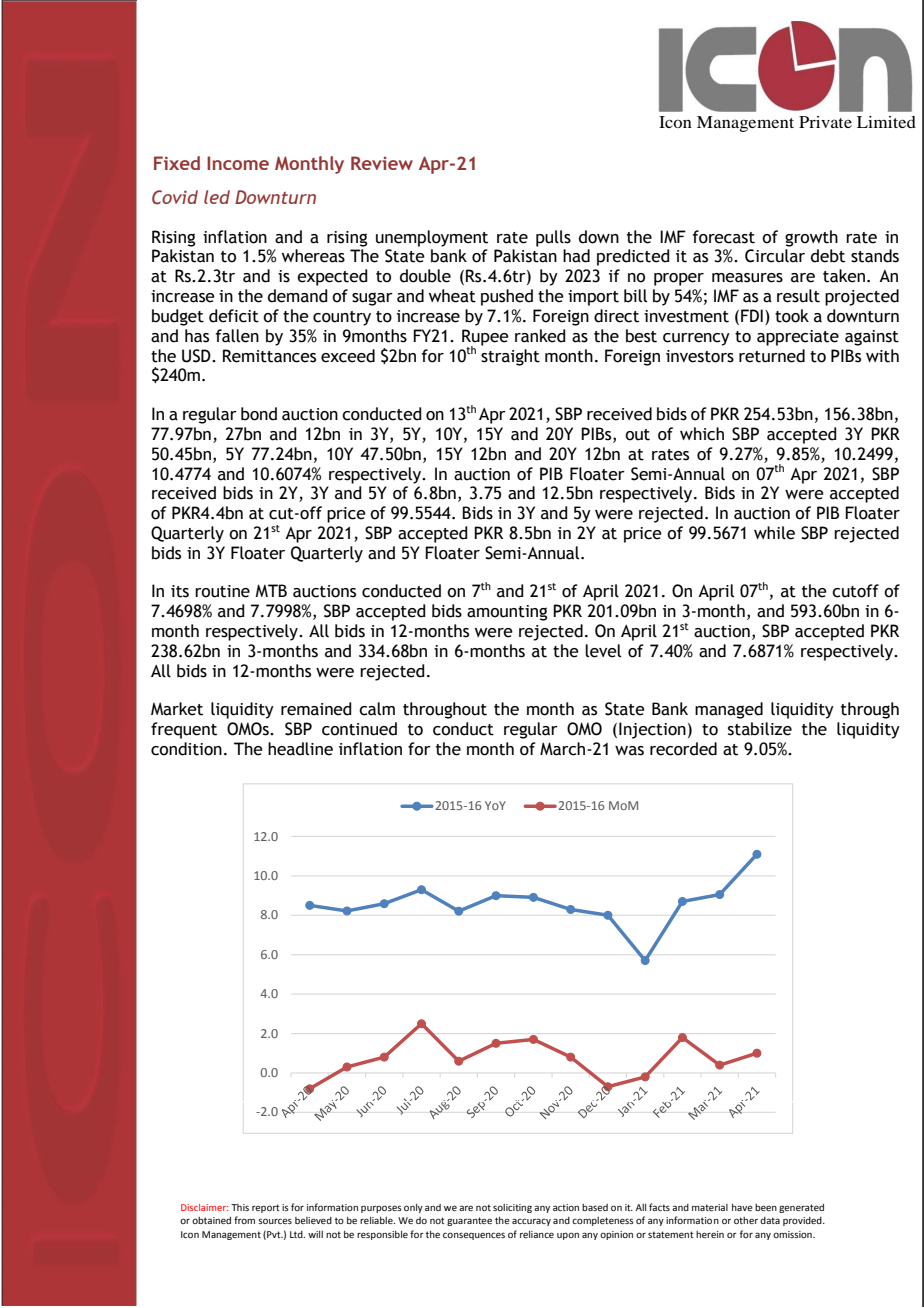  What do you see at coordinates (760, 729) in the screenshot?
I see `stabilize` at bounding box center [760, 729].
